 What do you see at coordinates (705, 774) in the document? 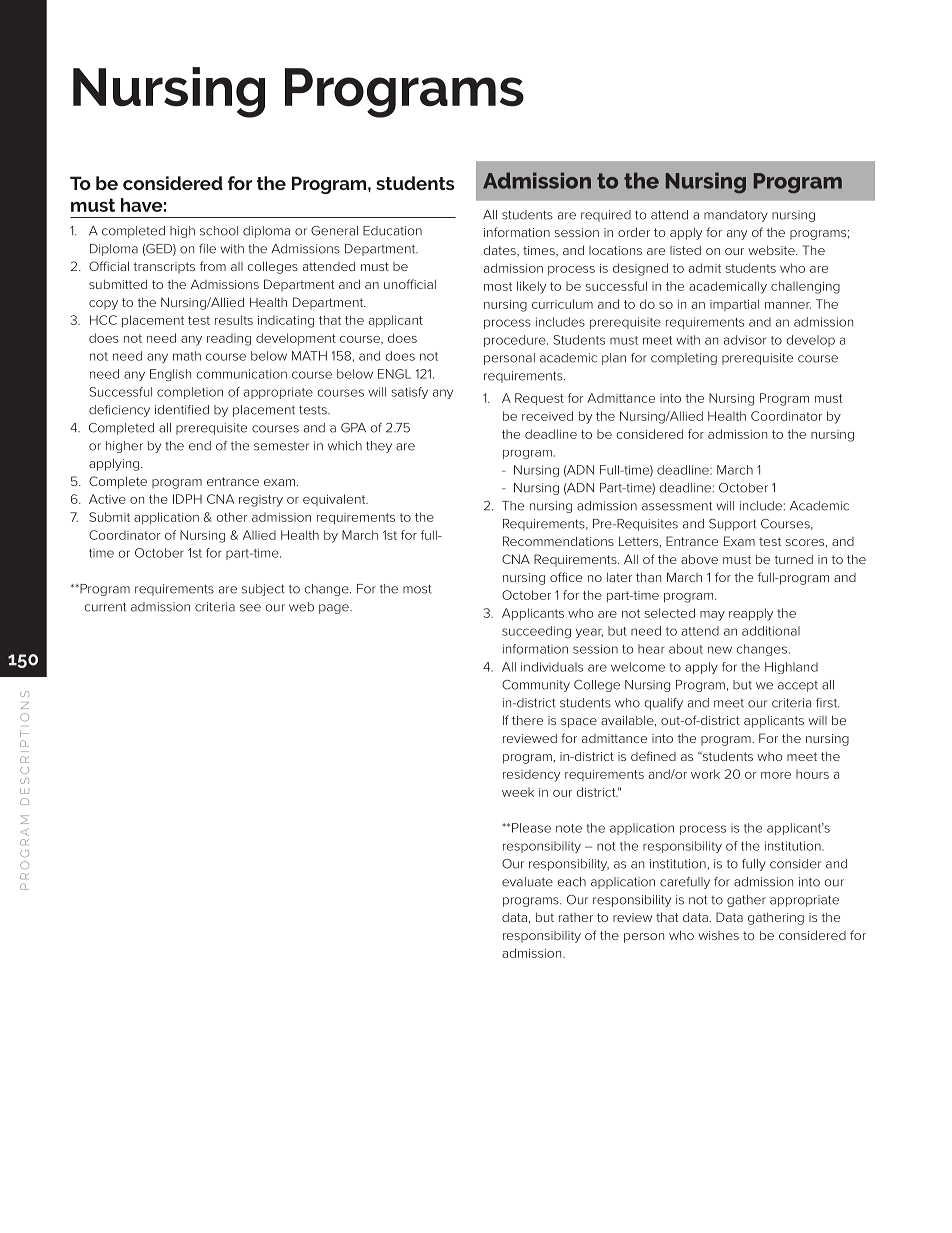
I see `work` at bounding box center [705, 774].
